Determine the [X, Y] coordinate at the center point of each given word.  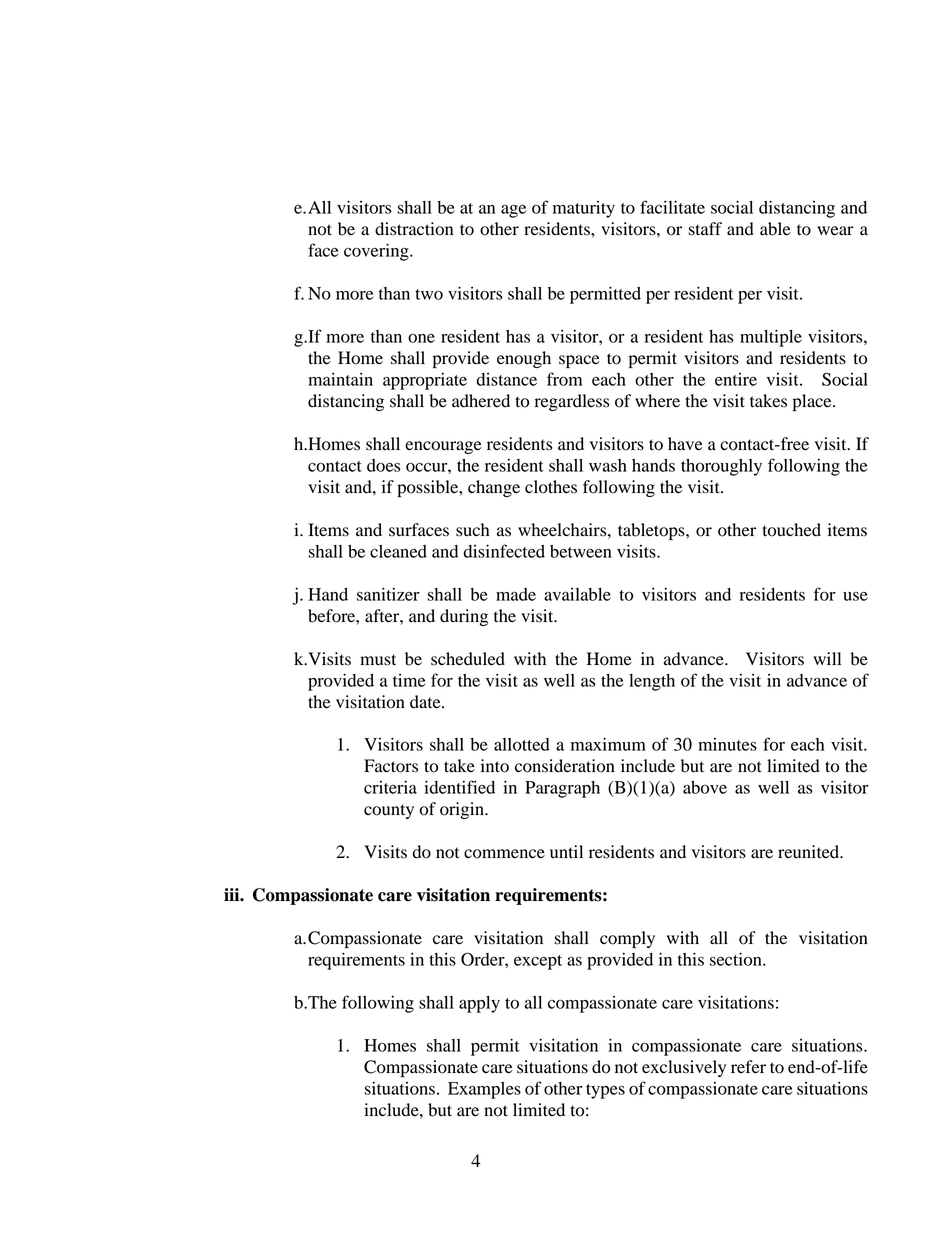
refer [748, 1067]
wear [835, 231]
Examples [484, 1090]
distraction [414, 229]
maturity [584, 209]
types [605, 1091]
